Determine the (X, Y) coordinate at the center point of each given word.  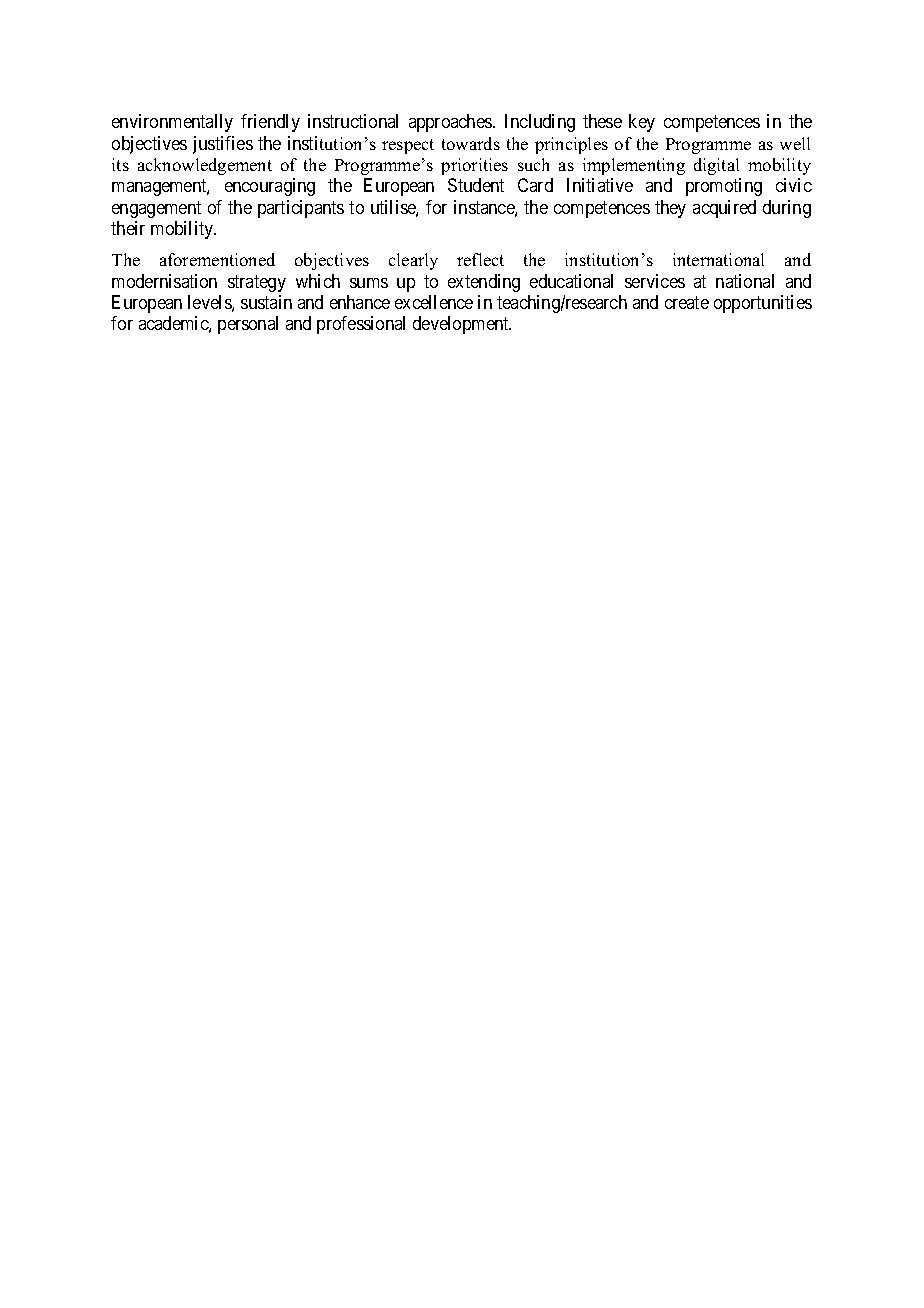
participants (301, 209)
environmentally (172, 123)
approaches (451, 123)
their (128, 228)
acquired (724, 209)
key (642, 123)
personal (248, 325)
